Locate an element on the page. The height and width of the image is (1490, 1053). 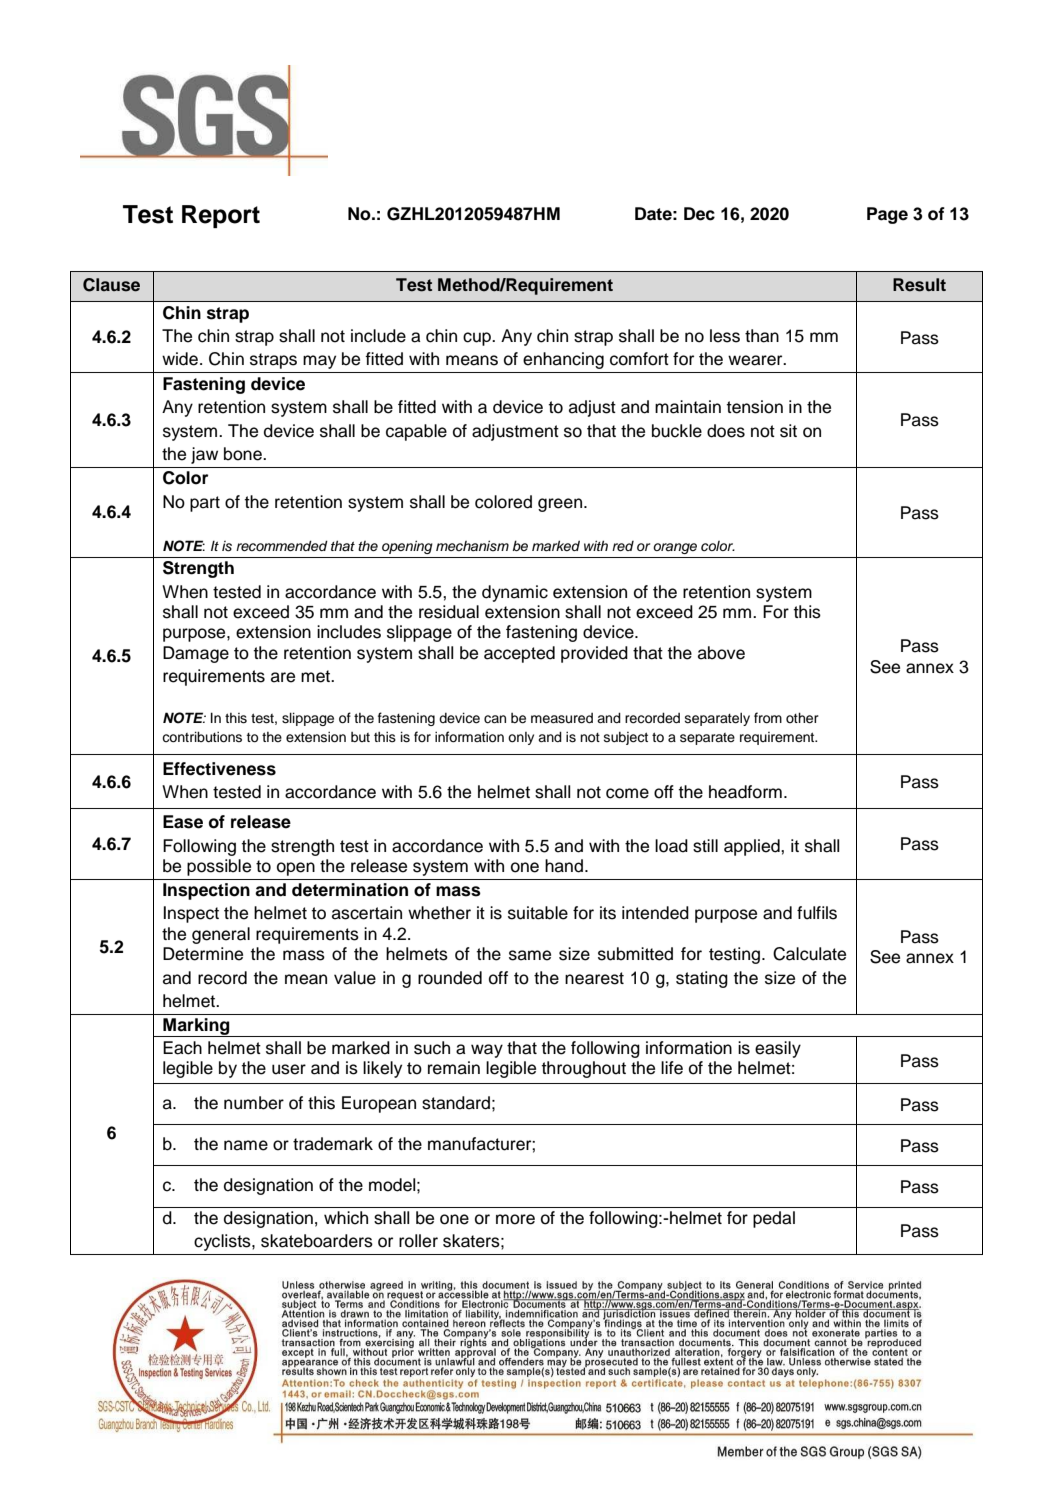
cyclists is located at coordinates (223, 1242).
